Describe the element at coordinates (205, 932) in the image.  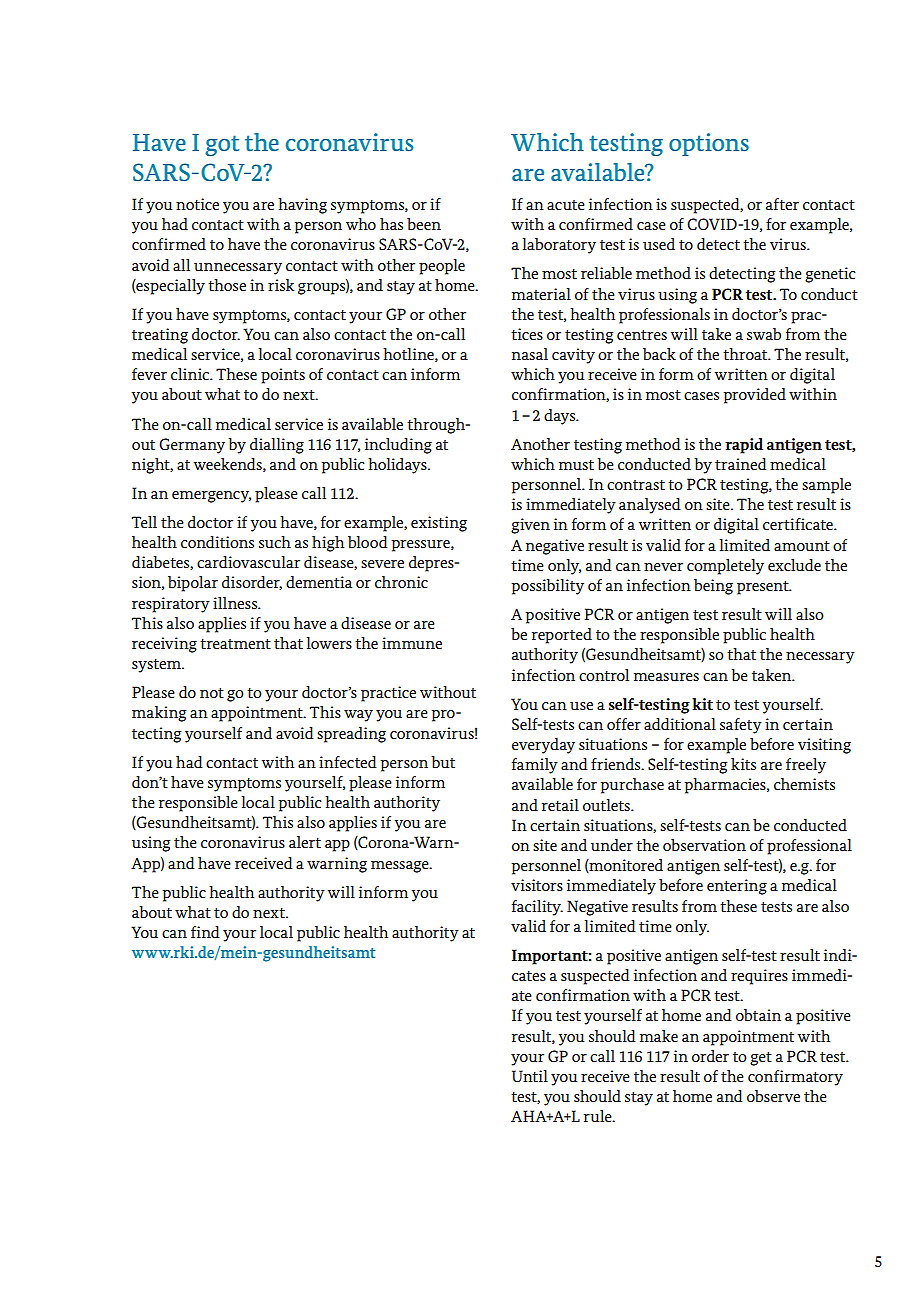
I see `find` at that location.
